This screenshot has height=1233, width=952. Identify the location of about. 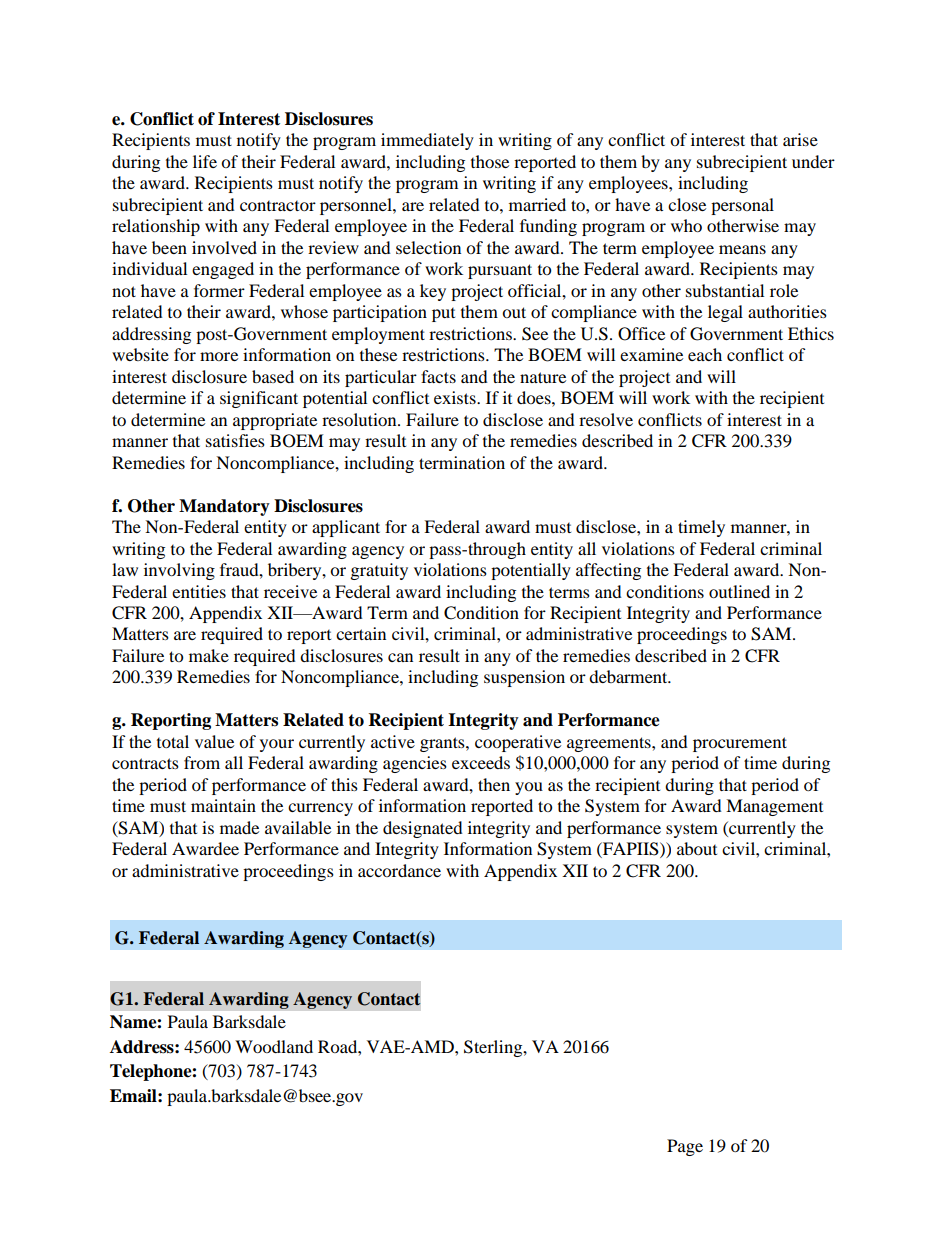
(697, 848).
